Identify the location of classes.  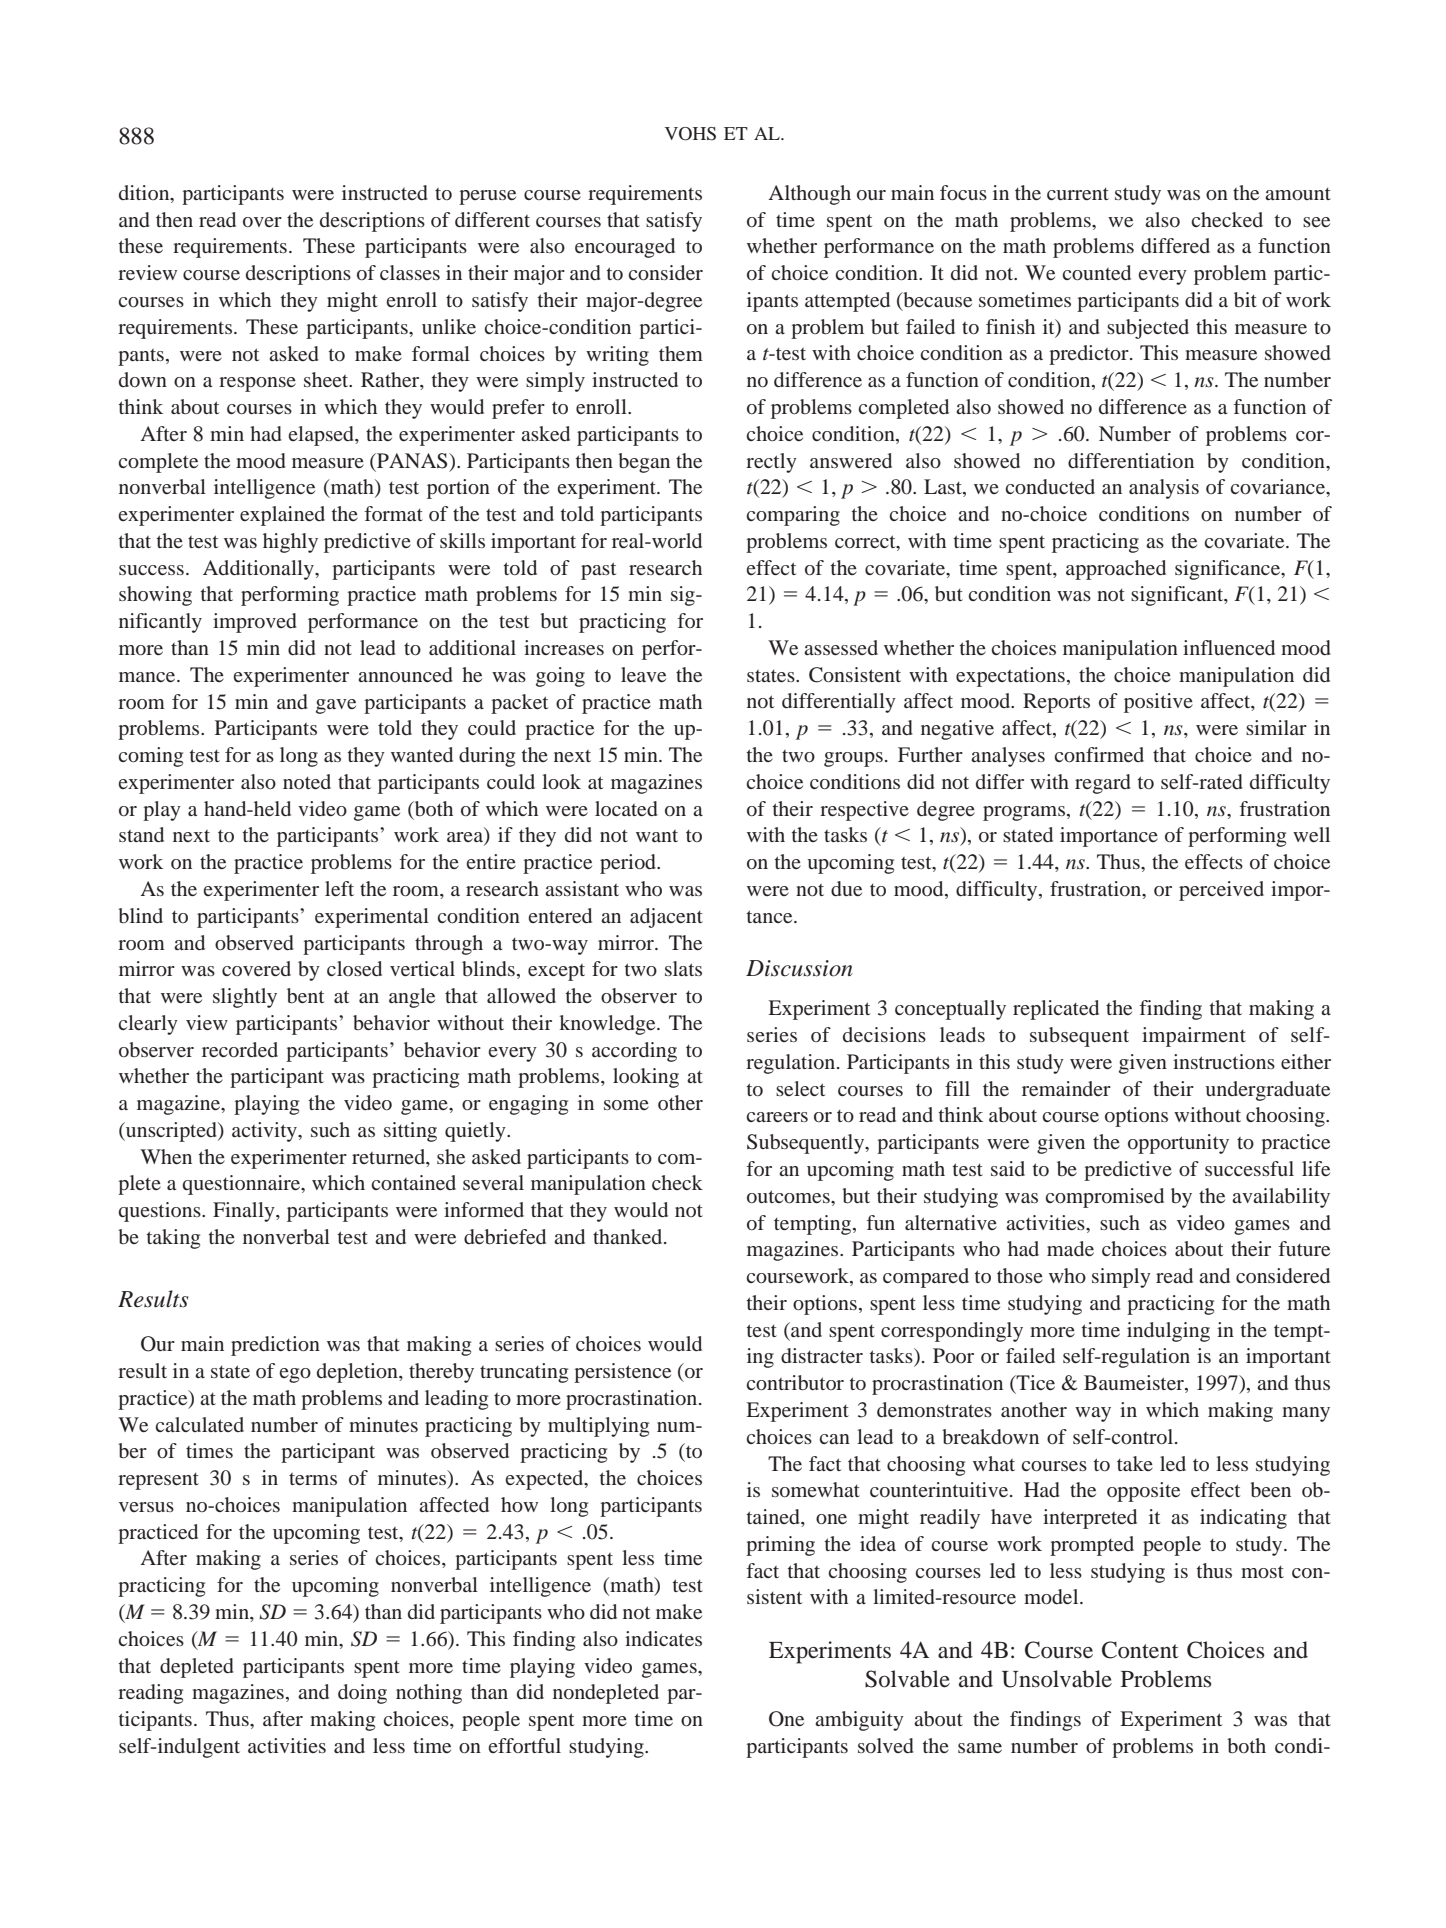
(410, 272).
